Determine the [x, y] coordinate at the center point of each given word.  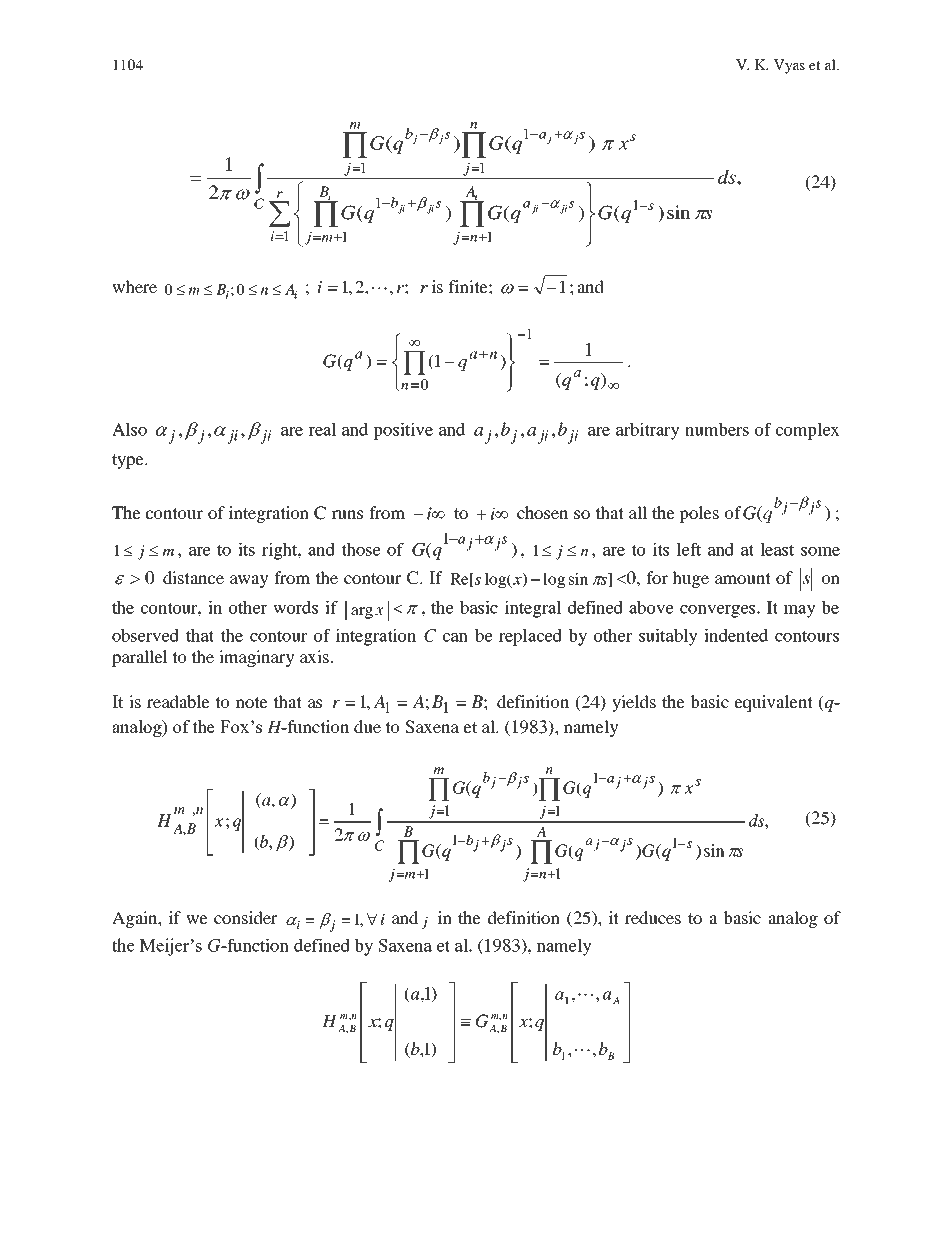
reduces [653, 917]
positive [403, 431]
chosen [542, 512]
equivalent [774, 703]
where [134, 286]
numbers [717, 429]
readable [178, 701]
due [367, 726]
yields [634, 703]
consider [245, 917]
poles [699, 514]
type [129, 461]
